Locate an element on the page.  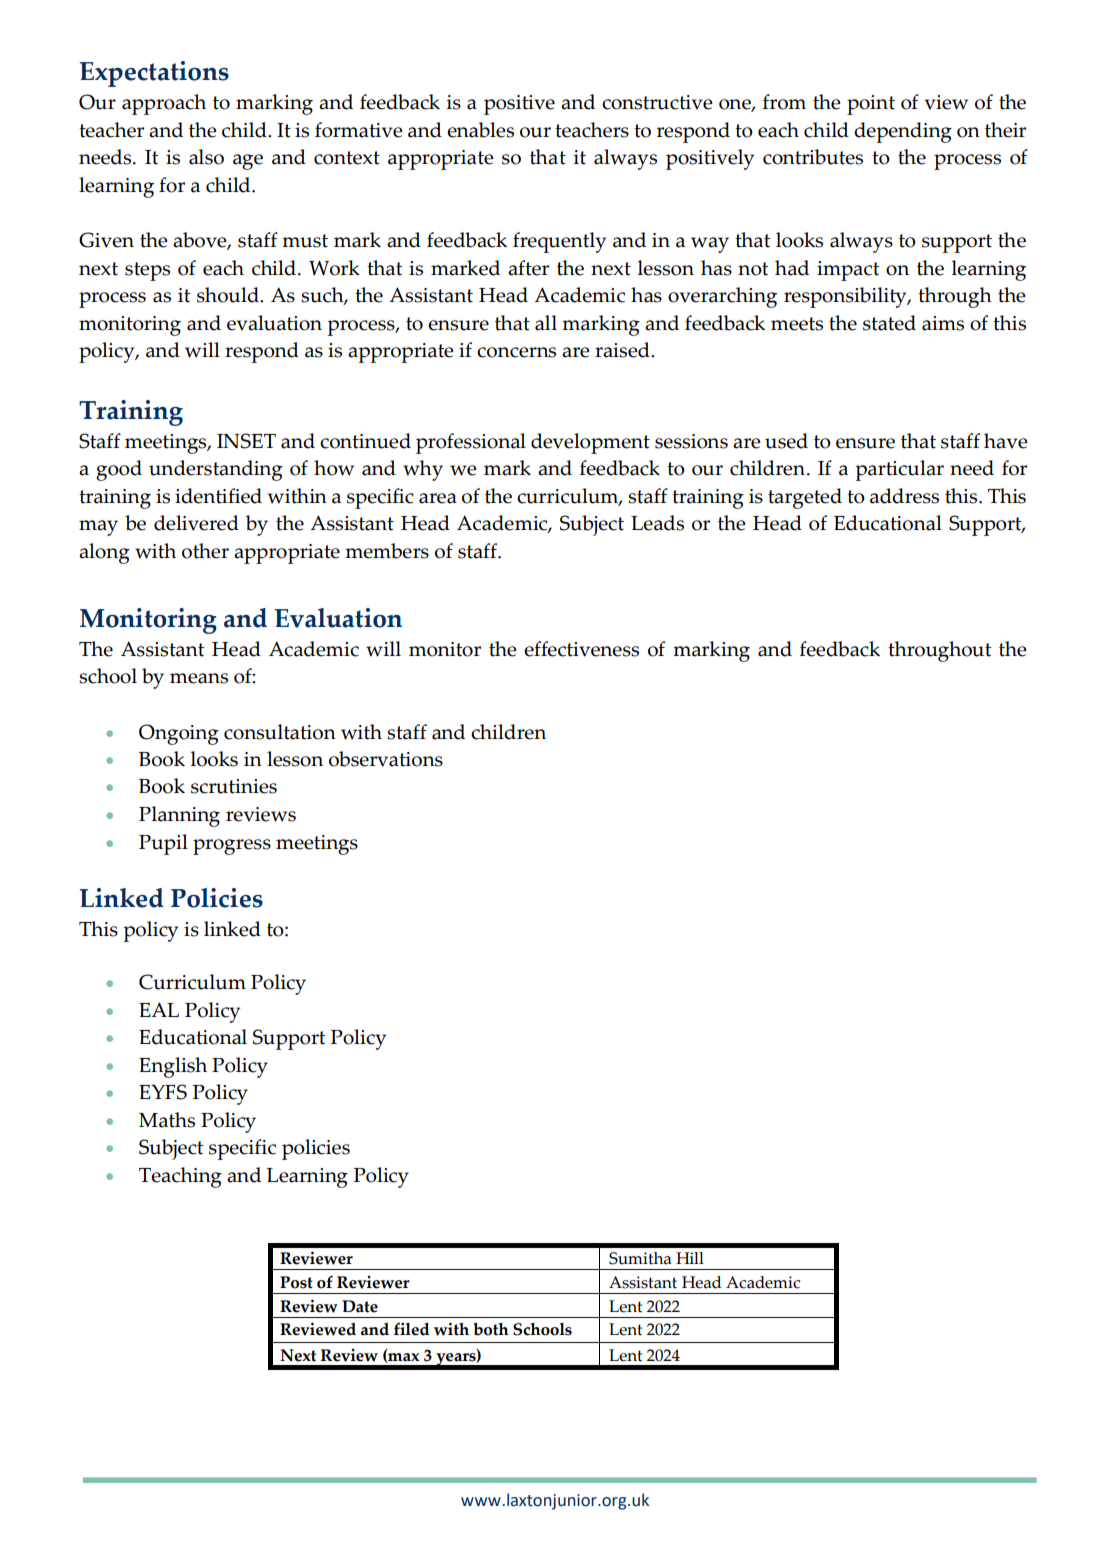
enables is located at coordinates (480, 130).
